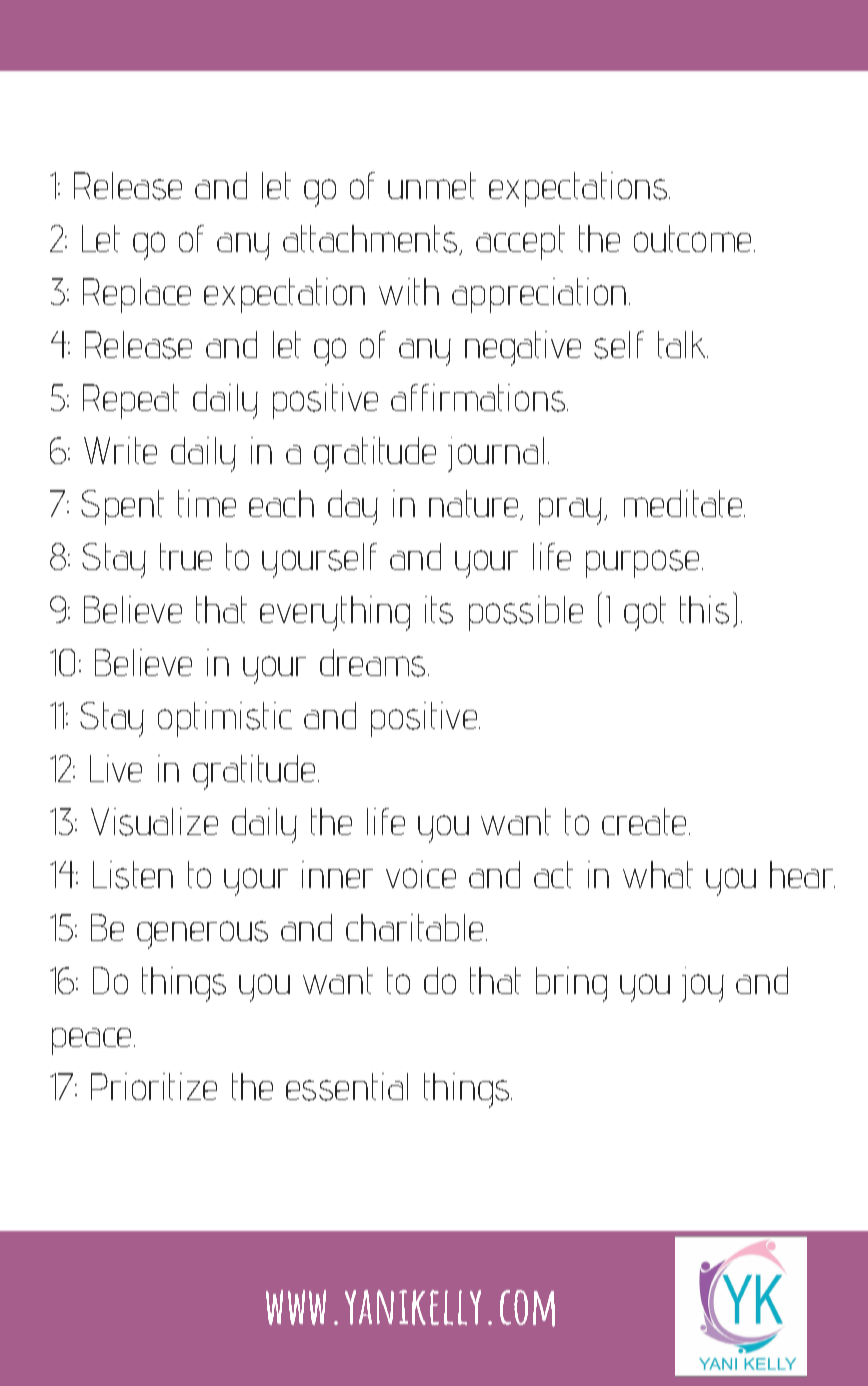 This document has height=1386, width=868. What do you see at coordinates (704, 610) in the document?
I see `this` at bounding box center [704, 610].
